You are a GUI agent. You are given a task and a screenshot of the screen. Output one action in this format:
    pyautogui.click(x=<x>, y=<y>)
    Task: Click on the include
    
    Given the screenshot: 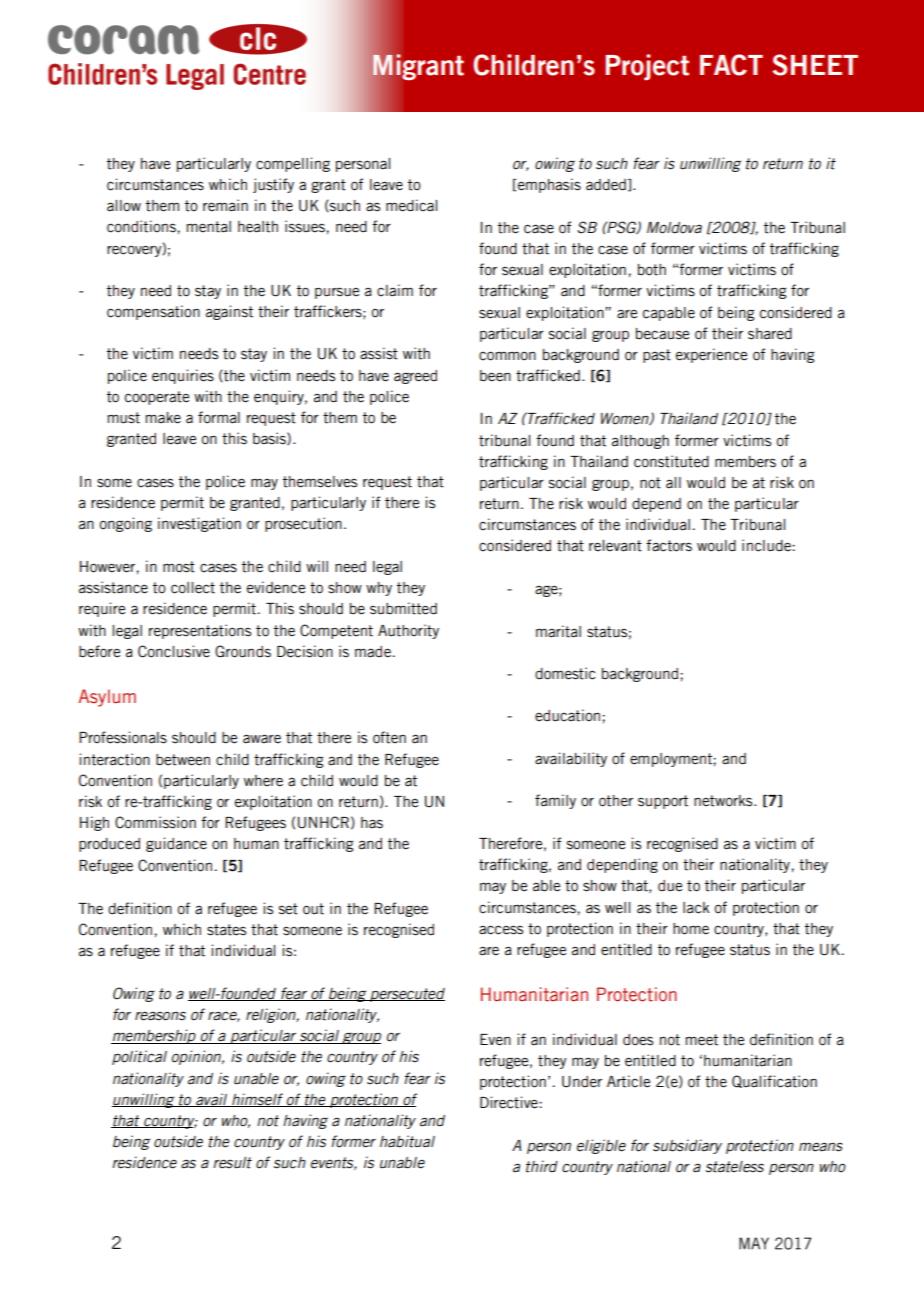 What is the action you would take?
    pyautogui.click(x=766, y=545)
